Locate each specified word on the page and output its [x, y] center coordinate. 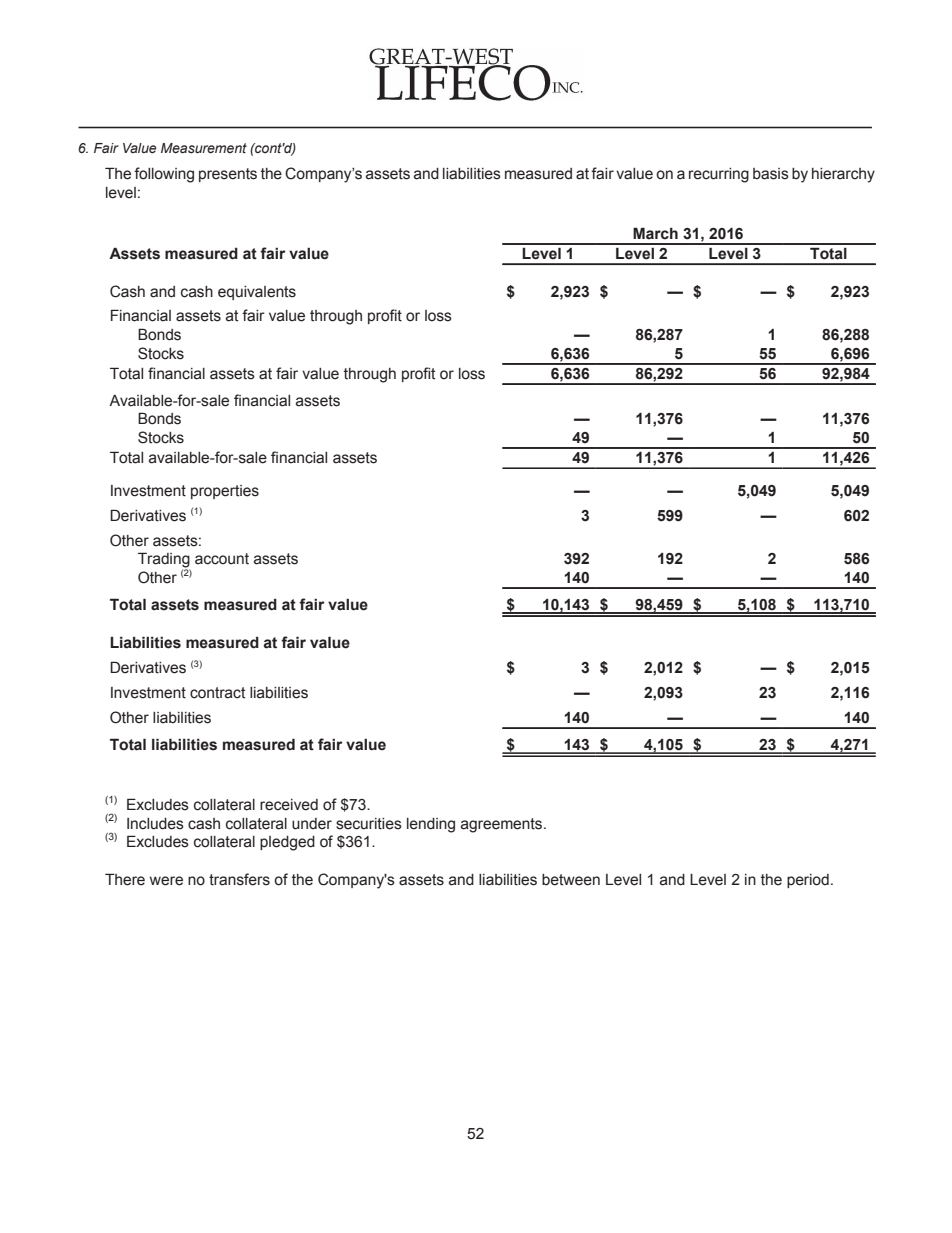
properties [225, 492]
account [222, 559]
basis [771, 174]
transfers [239, 879]
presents [228, 175]
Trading [164, 561]
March [655, 233]
